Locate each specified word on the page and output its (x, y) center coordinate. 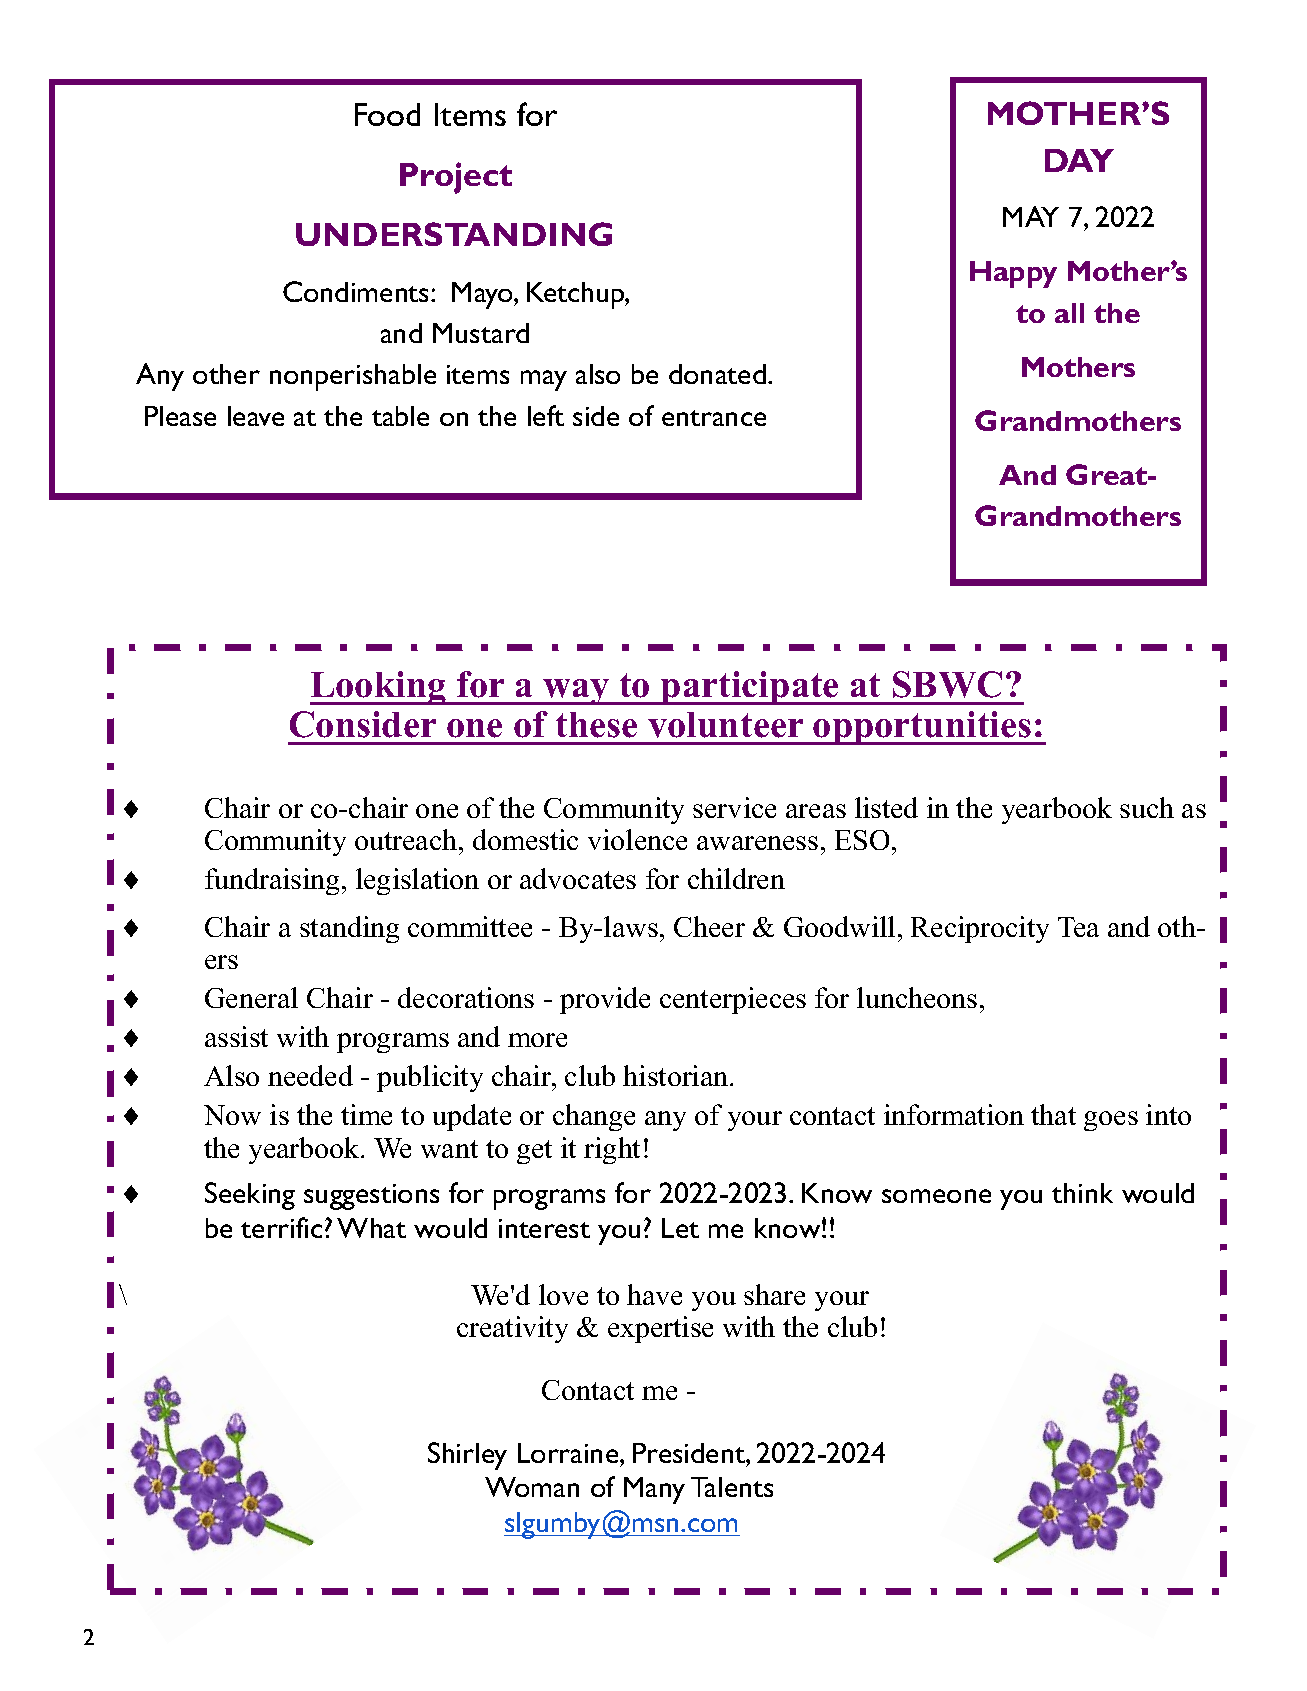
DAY (1079, 160)
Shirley (467, 1456)
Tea (1078, 927)
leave (256, 416)
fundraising (272, 881)
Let (680, 1228)
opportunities (923, 728)
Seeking (250, 1196)
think (1082, 1193)
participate (750, 688)
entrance (714, 418)
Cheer (709, 926)
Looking (379, 688)
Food (387, 114)
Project (456, 178)
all (1069, 313)
